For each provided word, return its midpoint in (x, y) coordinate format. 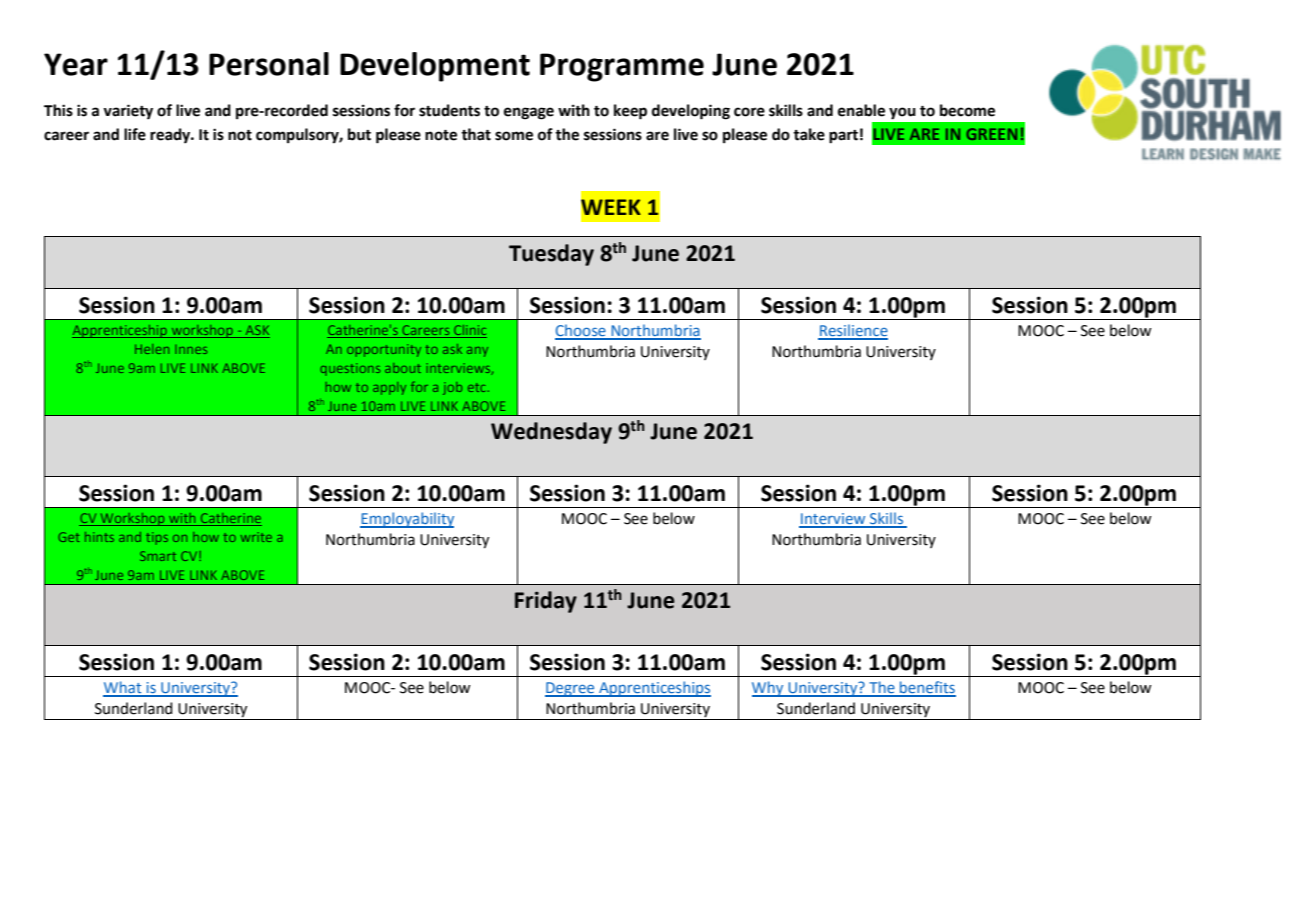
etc (477, 387)
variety (128, 112)
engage (529, 113)
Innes (191, 349)
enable (861, 110)
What (123, 688)
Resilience (853, 331)
